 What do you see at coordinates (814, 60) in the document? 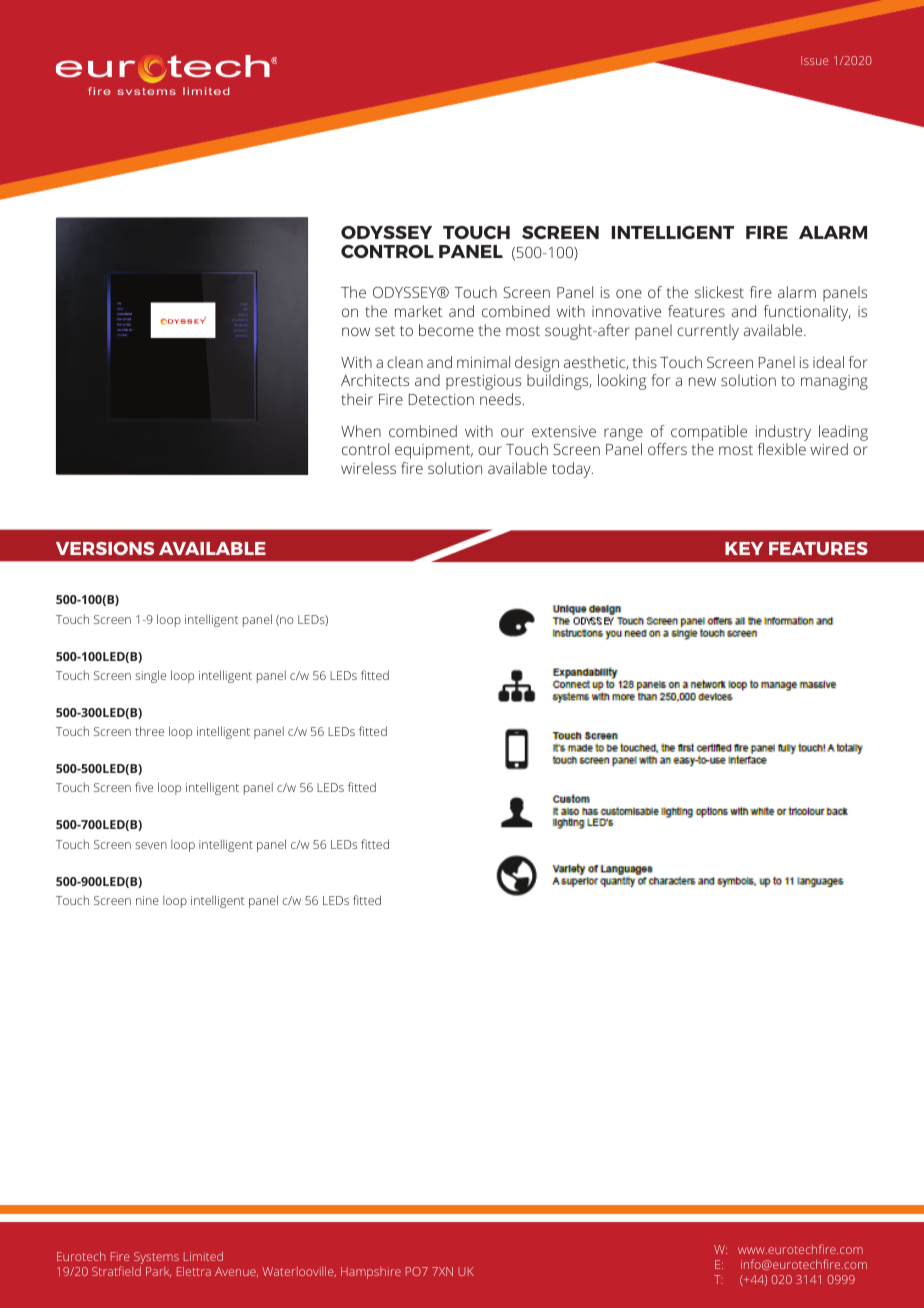
I see `Issue` at bounding box center [814, 60].
